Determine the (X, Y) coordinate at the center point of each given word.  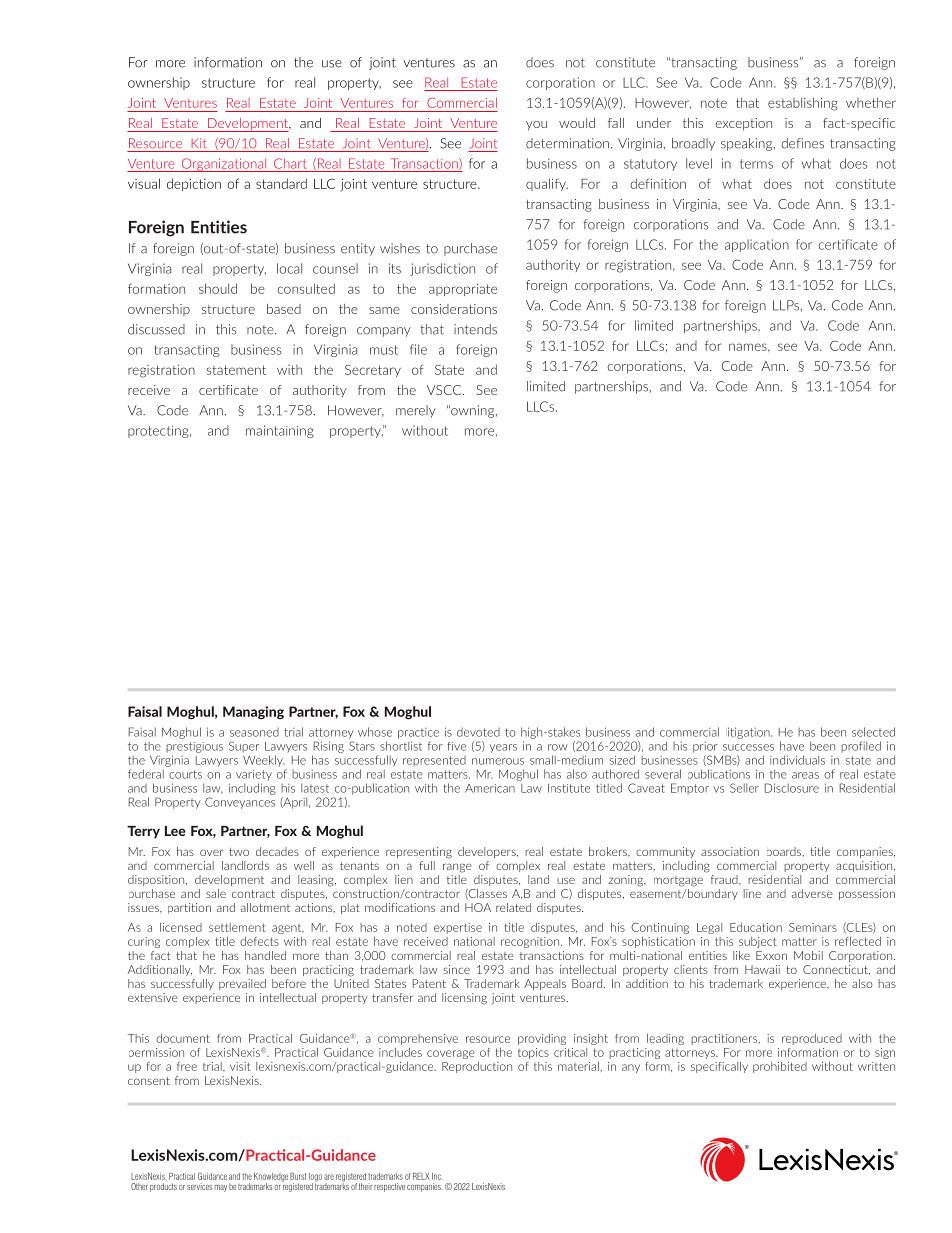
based (284, 309)
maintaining (280, 431)
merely (416, 411)
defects (259, 941)
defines (802, 143)
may (221, 1188)
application (757, 245)
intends (475, 329)
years (503, 748)
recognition (531, 942)
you (536, 126)
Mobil (808, 955)
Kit (199, 143)
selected (873, 732)
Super (244, 747)
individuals (797, 760)
